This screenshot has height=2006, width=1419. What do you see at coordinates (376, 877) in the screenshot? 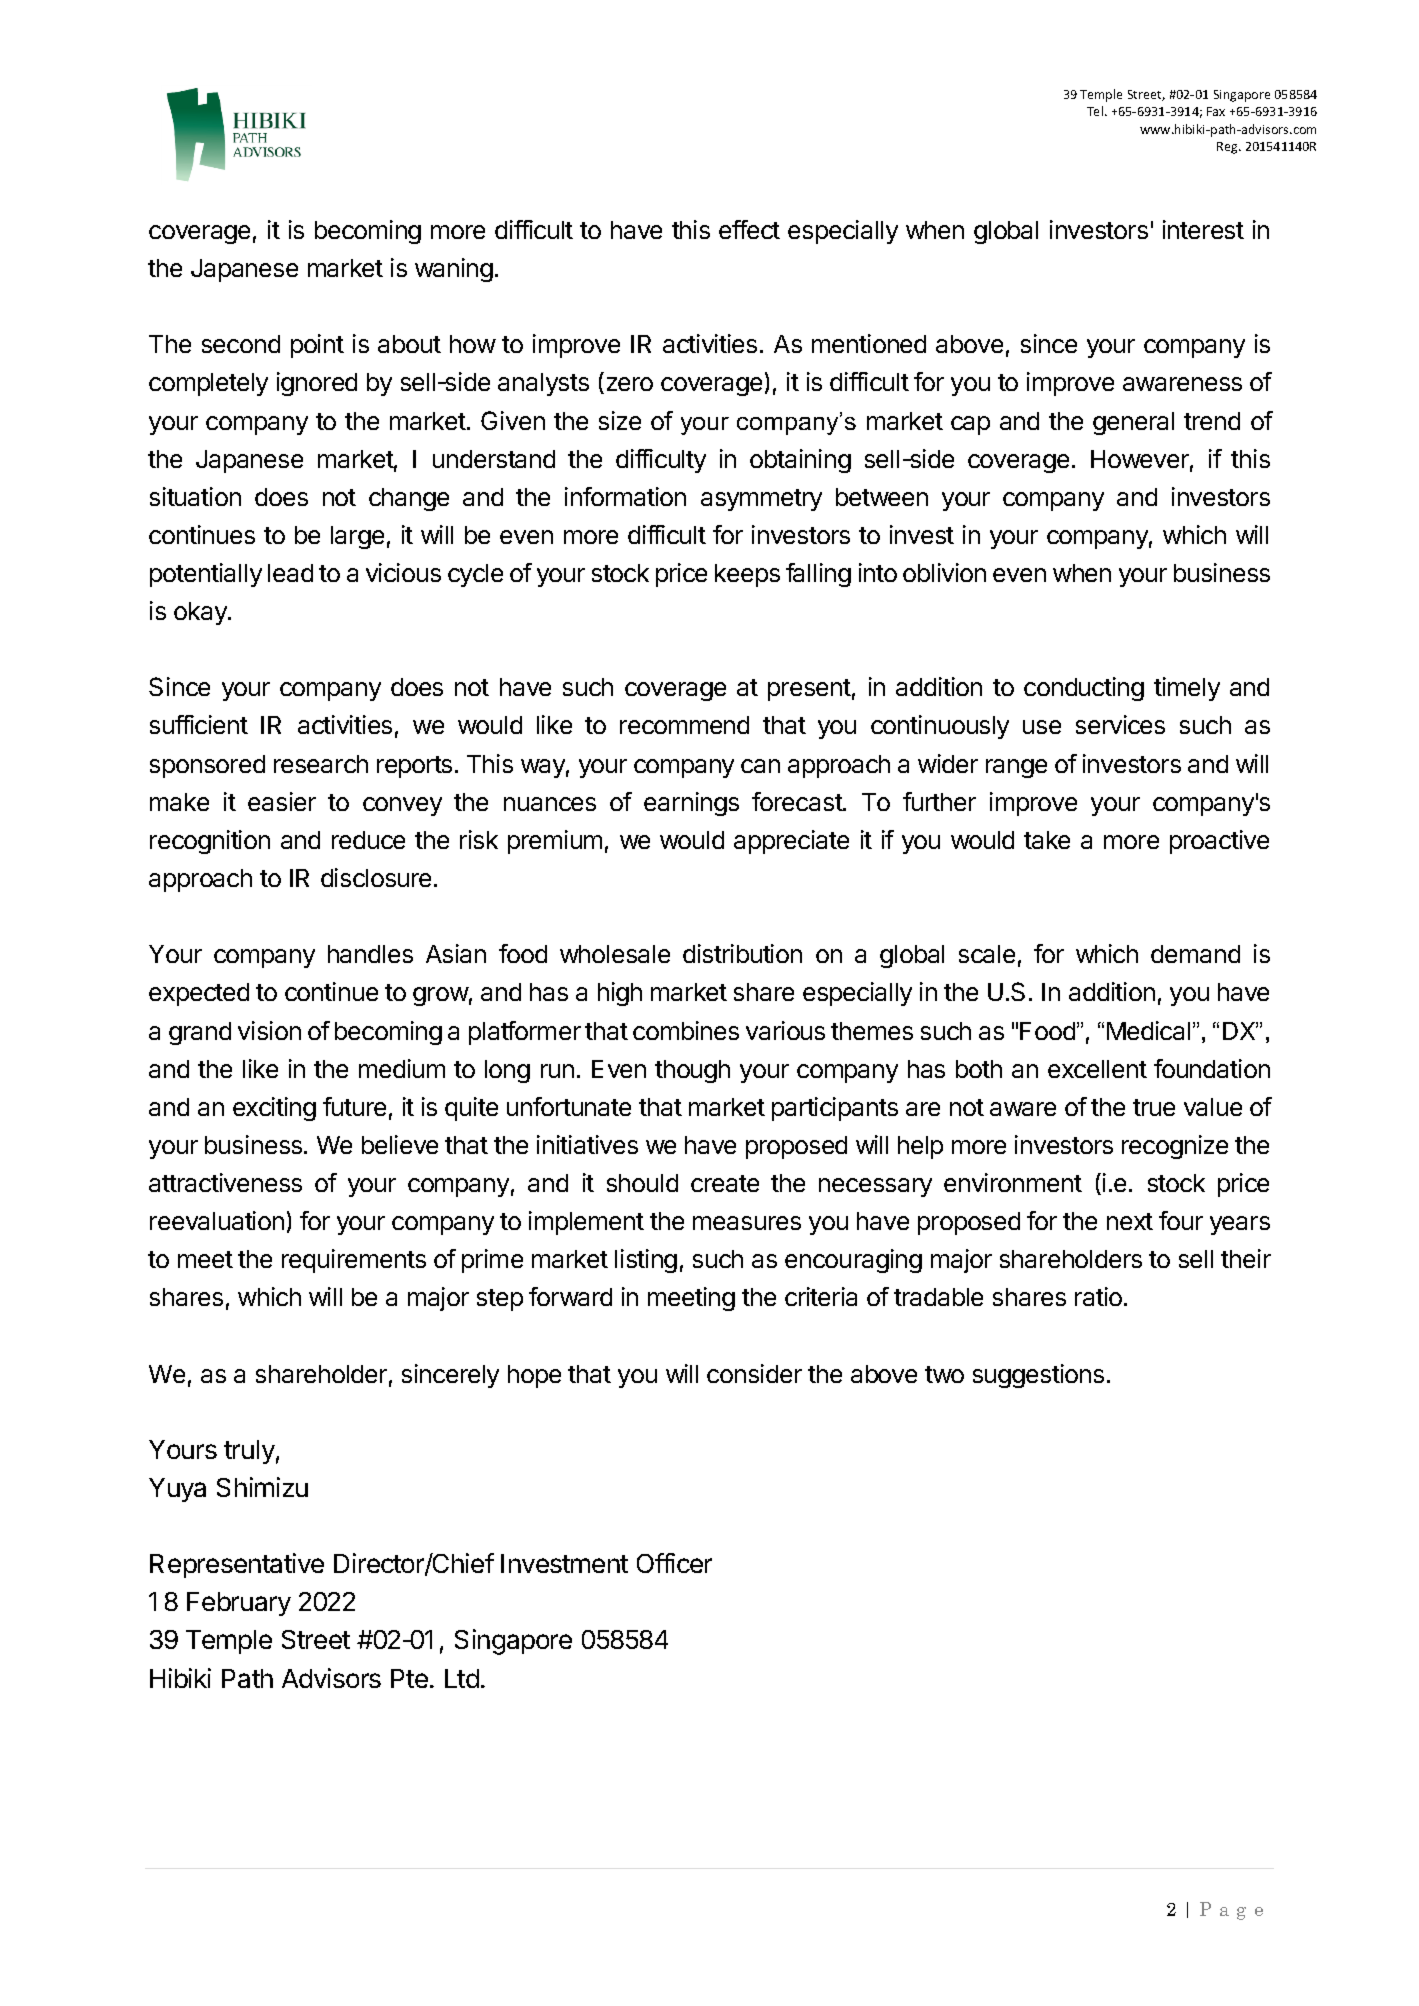
I see `disclosure` at bounding box center [376, 877].
